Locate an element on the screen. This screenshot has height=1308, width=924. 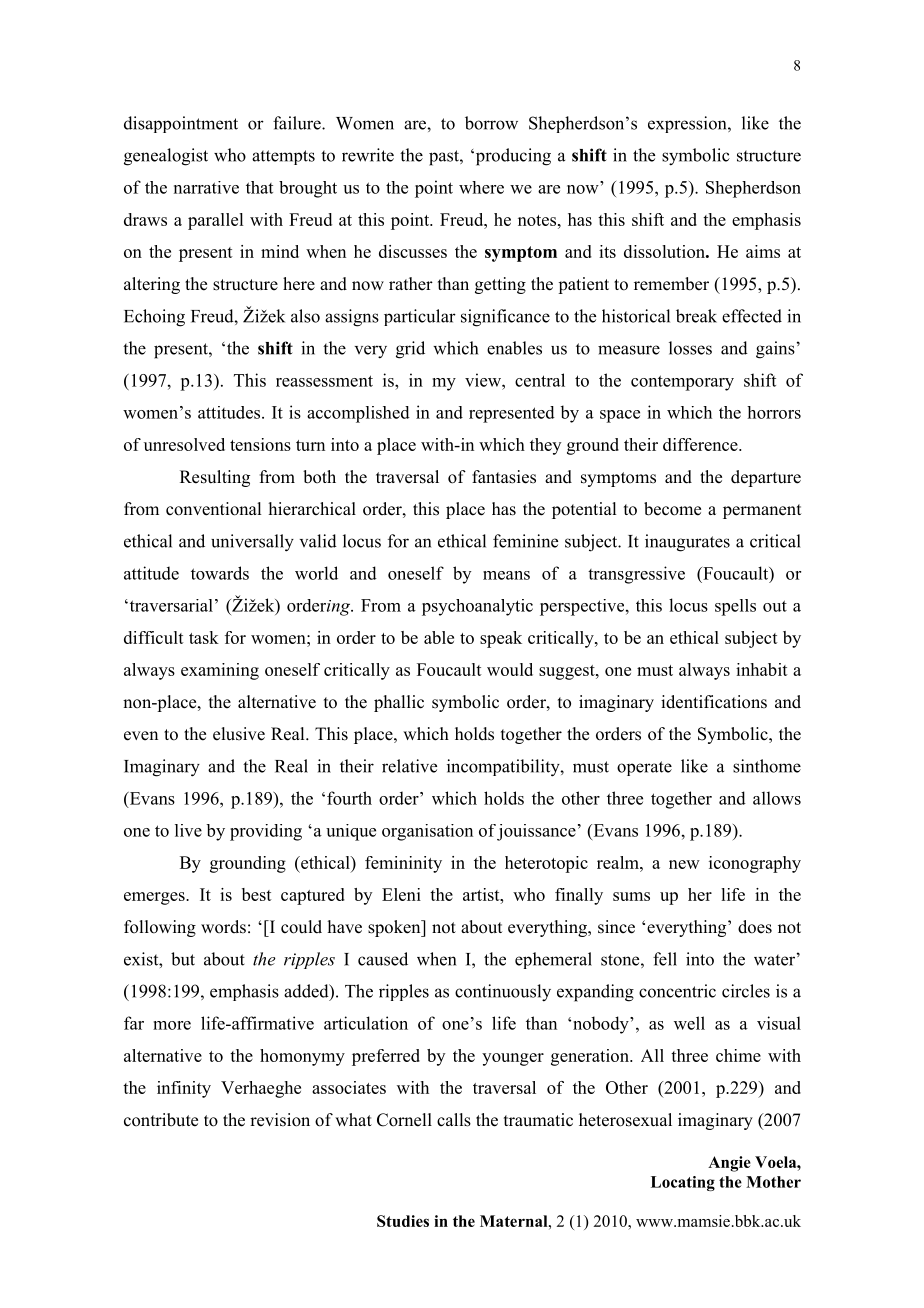
operate is located at coordinates (644, 768).
